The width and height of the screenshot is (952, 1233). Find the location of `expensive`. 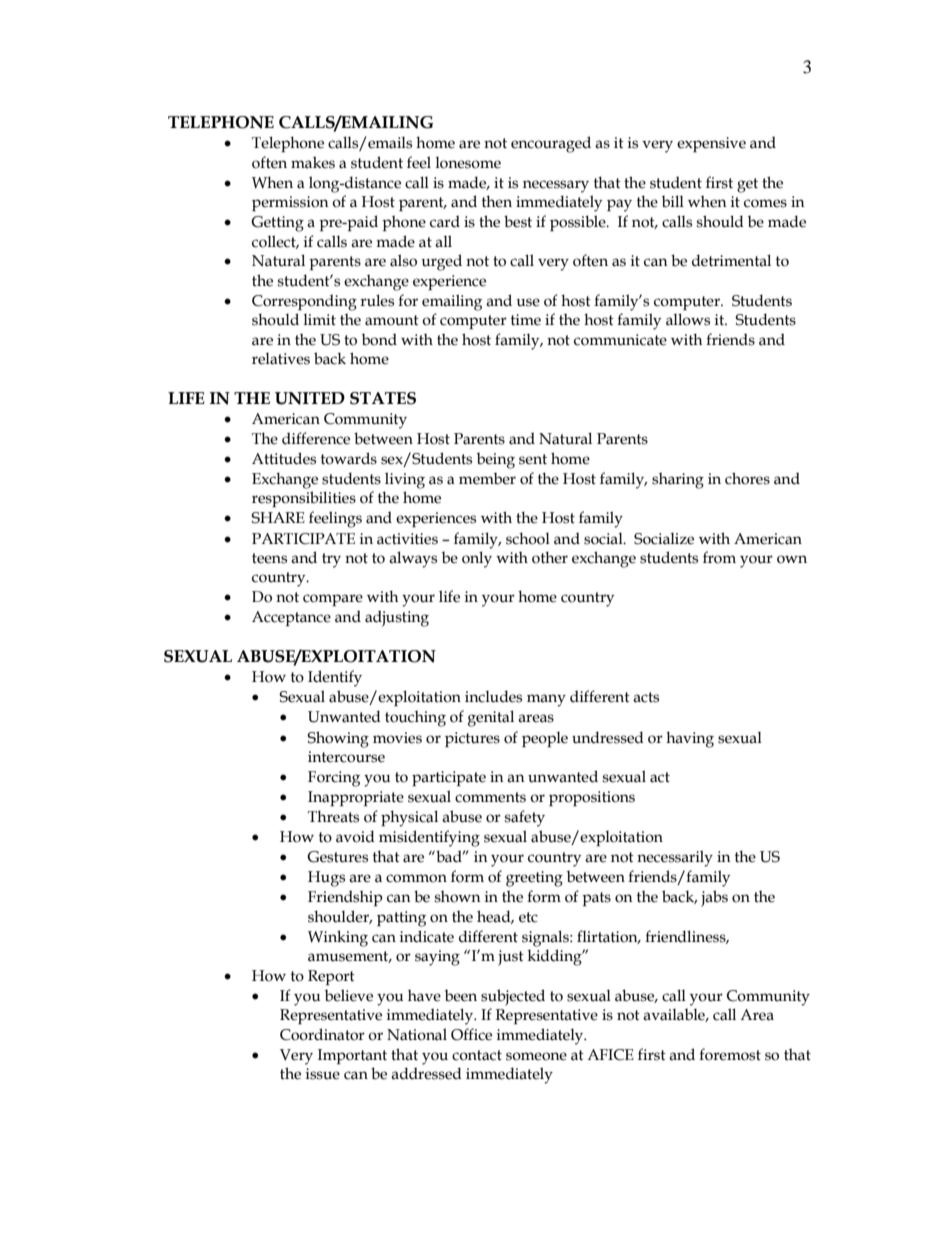

expensive is located at coordinates (711, 144).
